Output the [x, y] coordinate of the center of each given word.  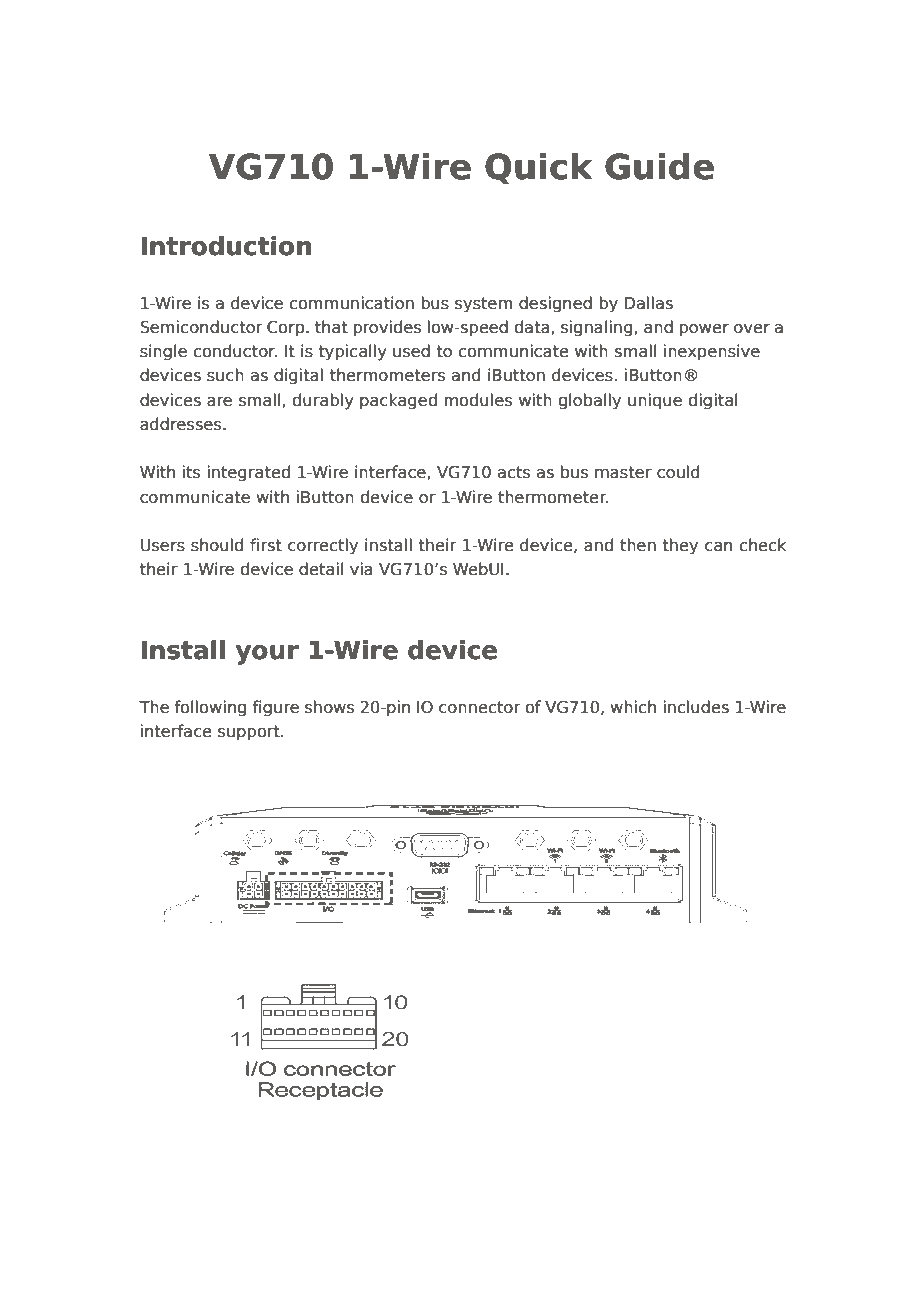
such [225, 375]
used [411, 351]
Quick [539, 168]
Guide [659, 166]
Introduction [226, 246]
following [210, 708]
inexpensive [712, 352]
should [217, 545]
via [361, 569]
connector [479, 707]
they [680, 546]
